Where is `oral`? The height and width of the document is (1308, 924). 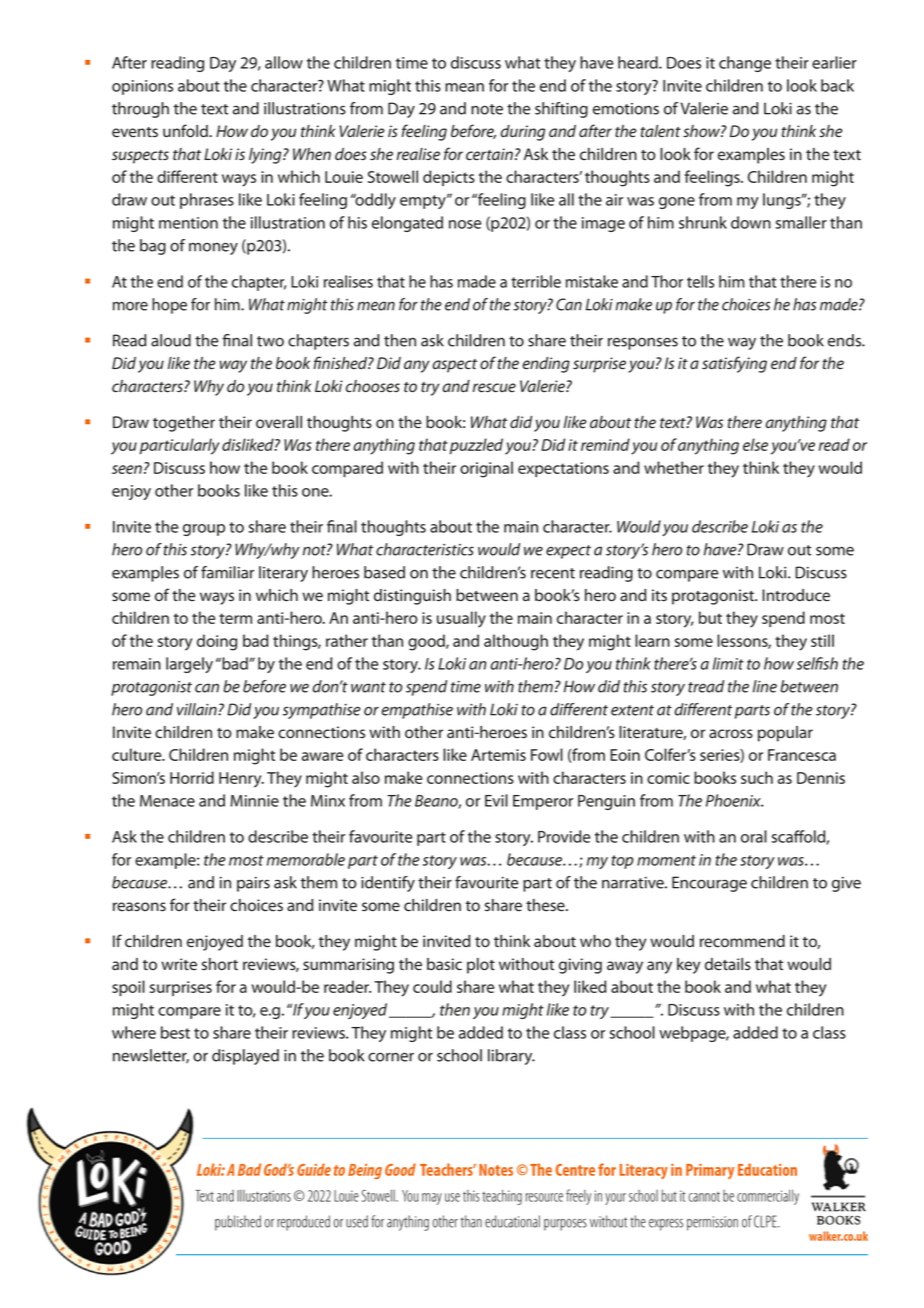 oral is located at coordinates (754, 836).
